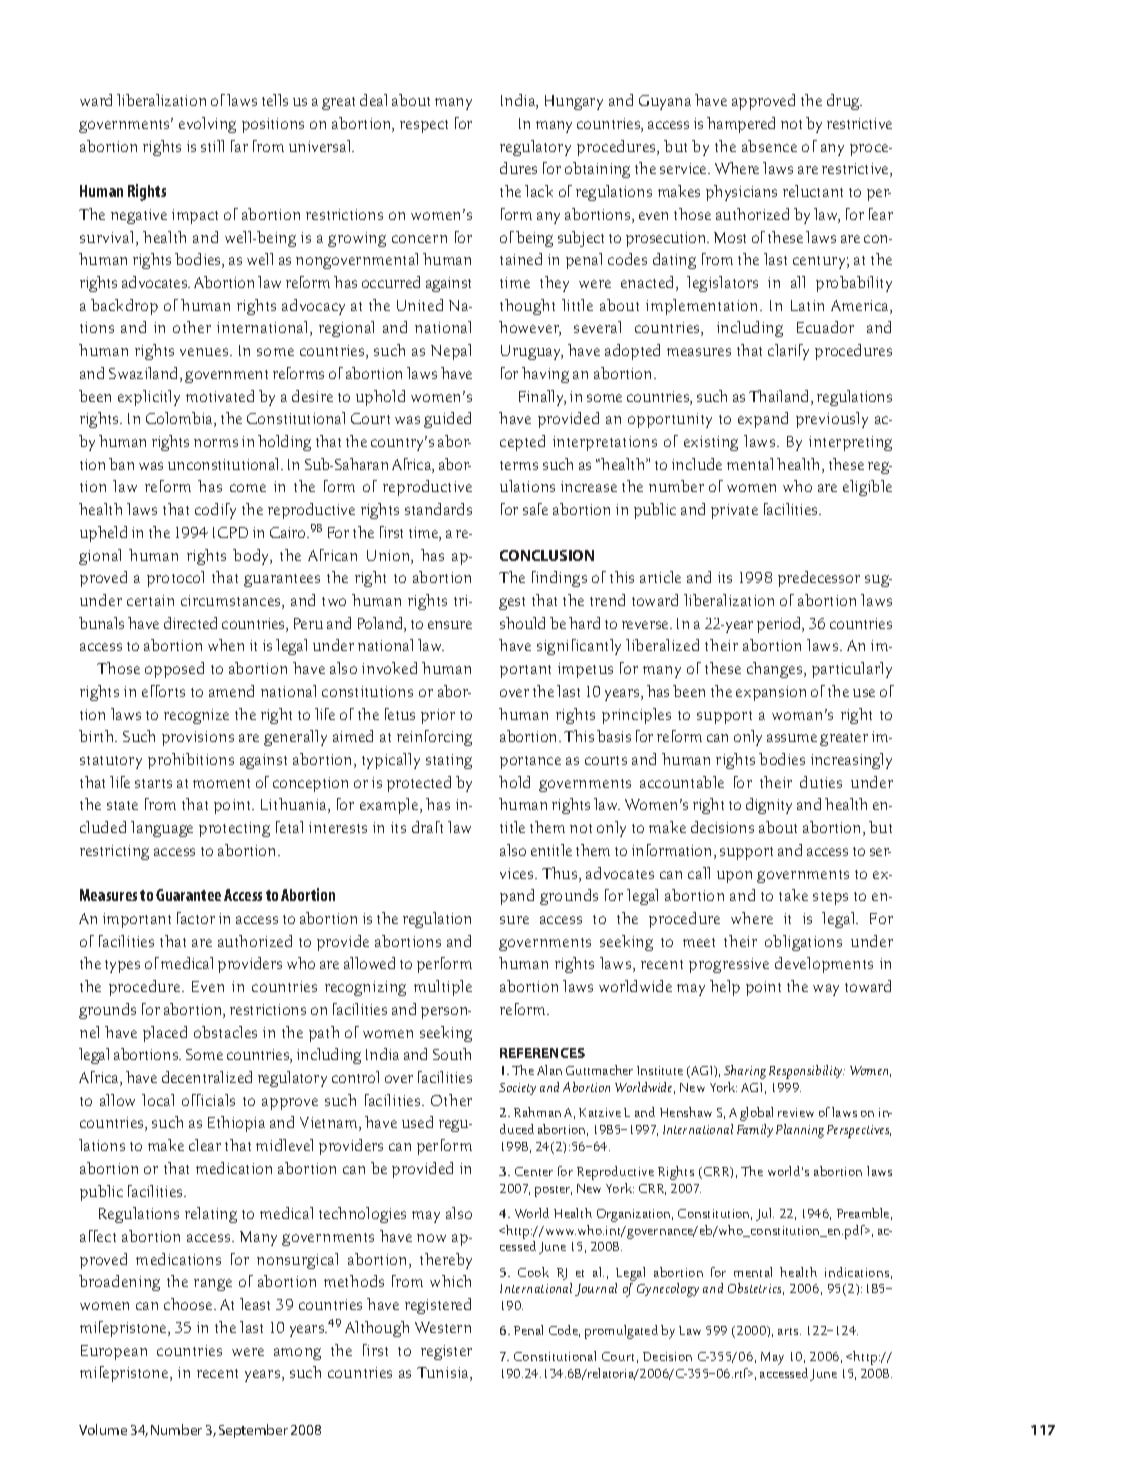  What do you see at coordinates (769, 146) in the page?
I see `absence` at bounding box center [769, 146].
